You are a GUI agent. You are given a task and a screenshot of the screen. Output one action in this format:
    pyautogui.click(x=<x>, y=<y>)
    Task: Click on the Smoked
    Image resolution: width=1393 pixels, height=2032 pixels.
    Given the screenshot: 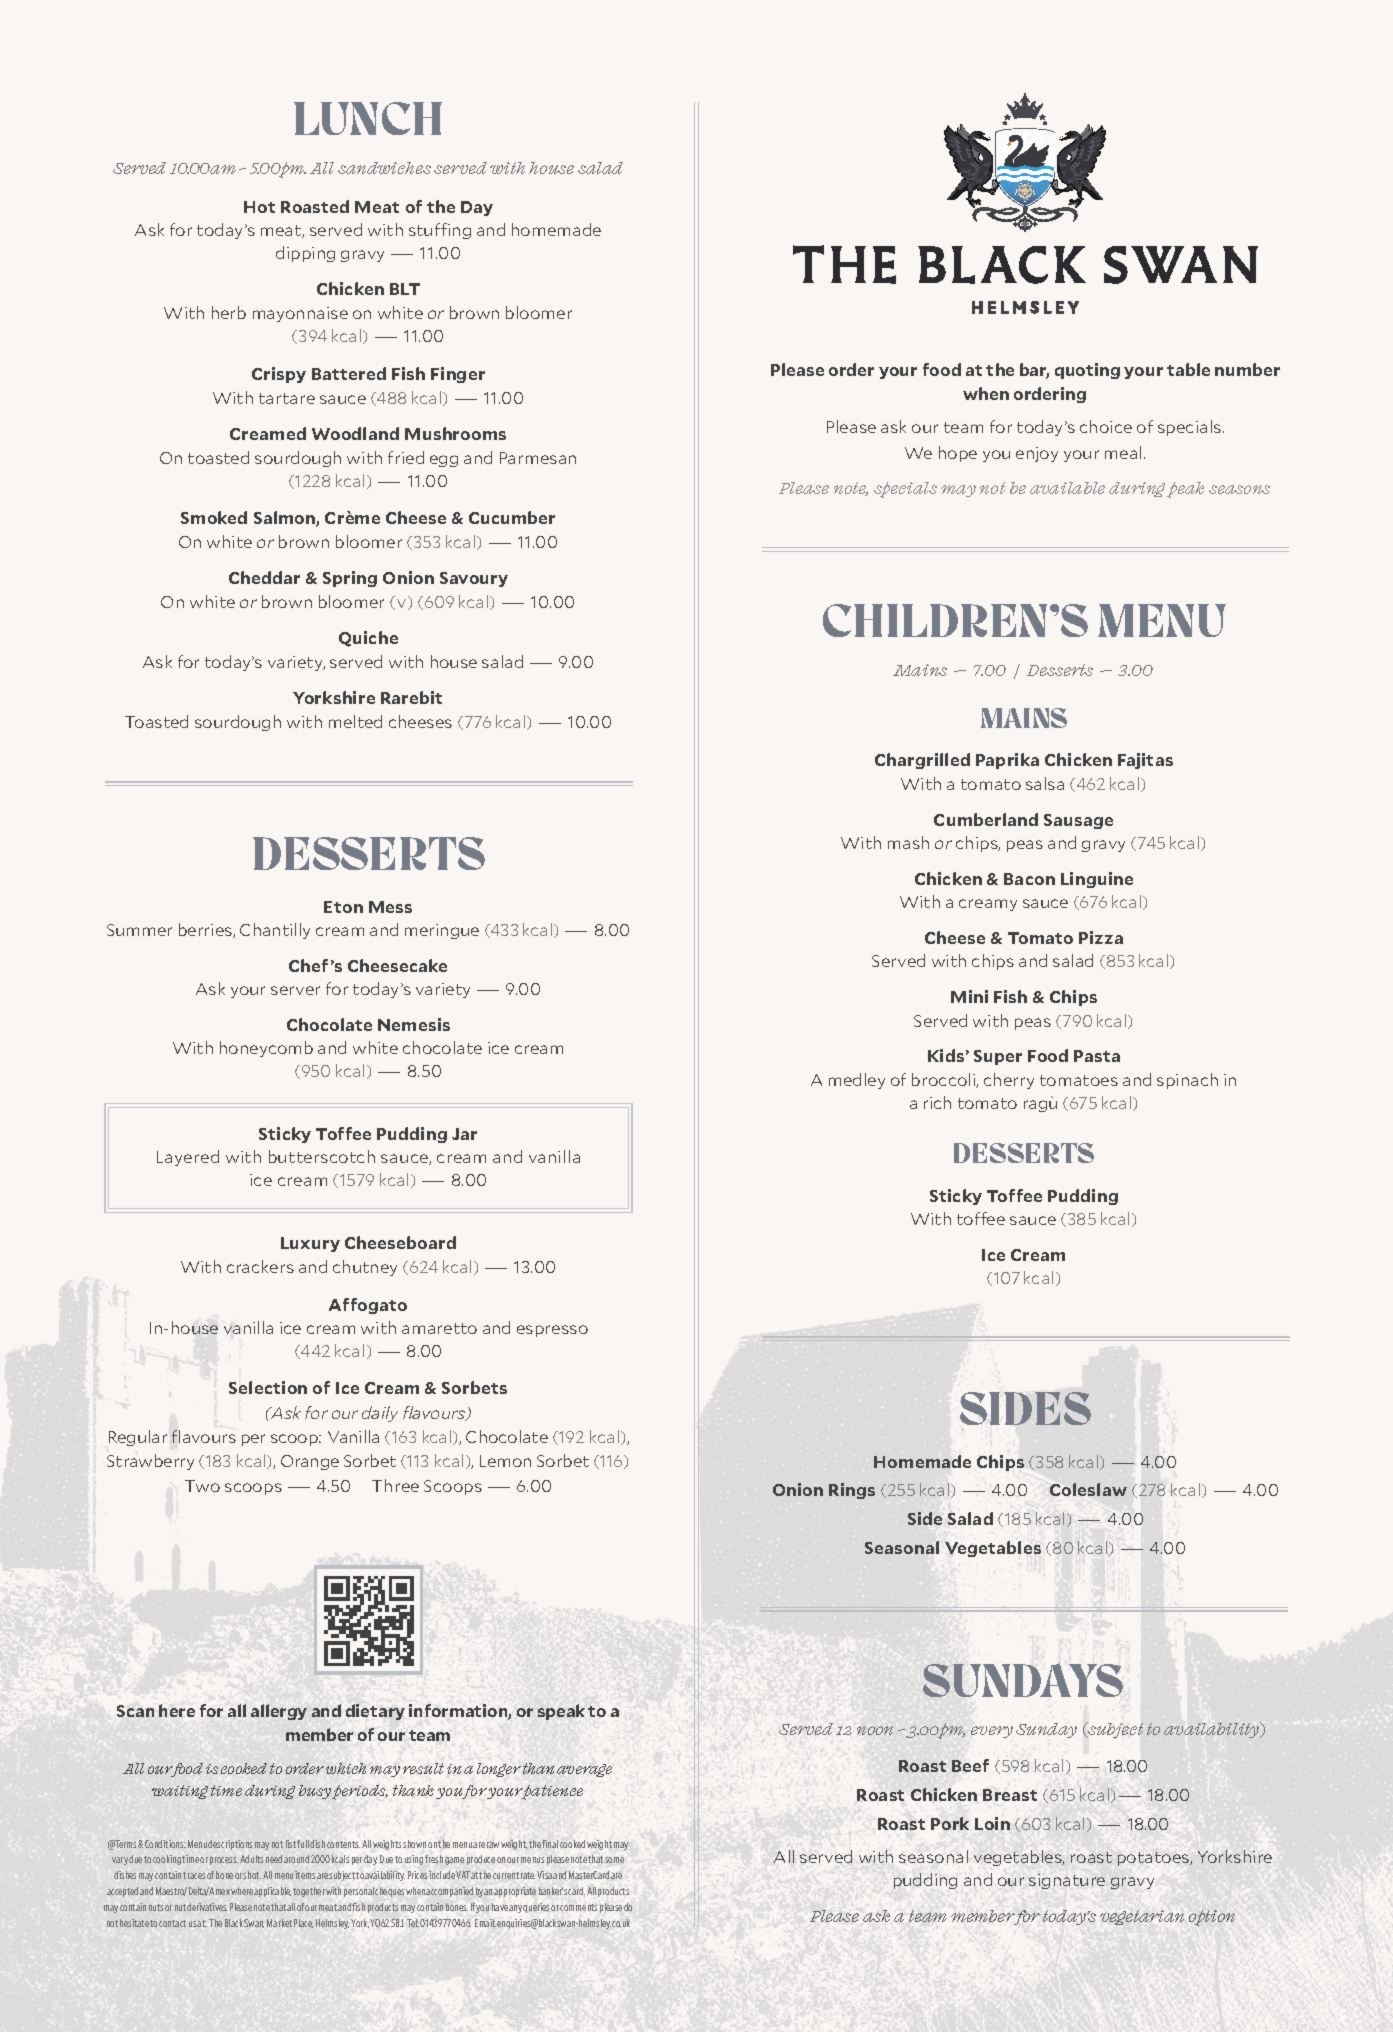 What is the action you would take?
    pyautogui.click(x=214, y=517)
